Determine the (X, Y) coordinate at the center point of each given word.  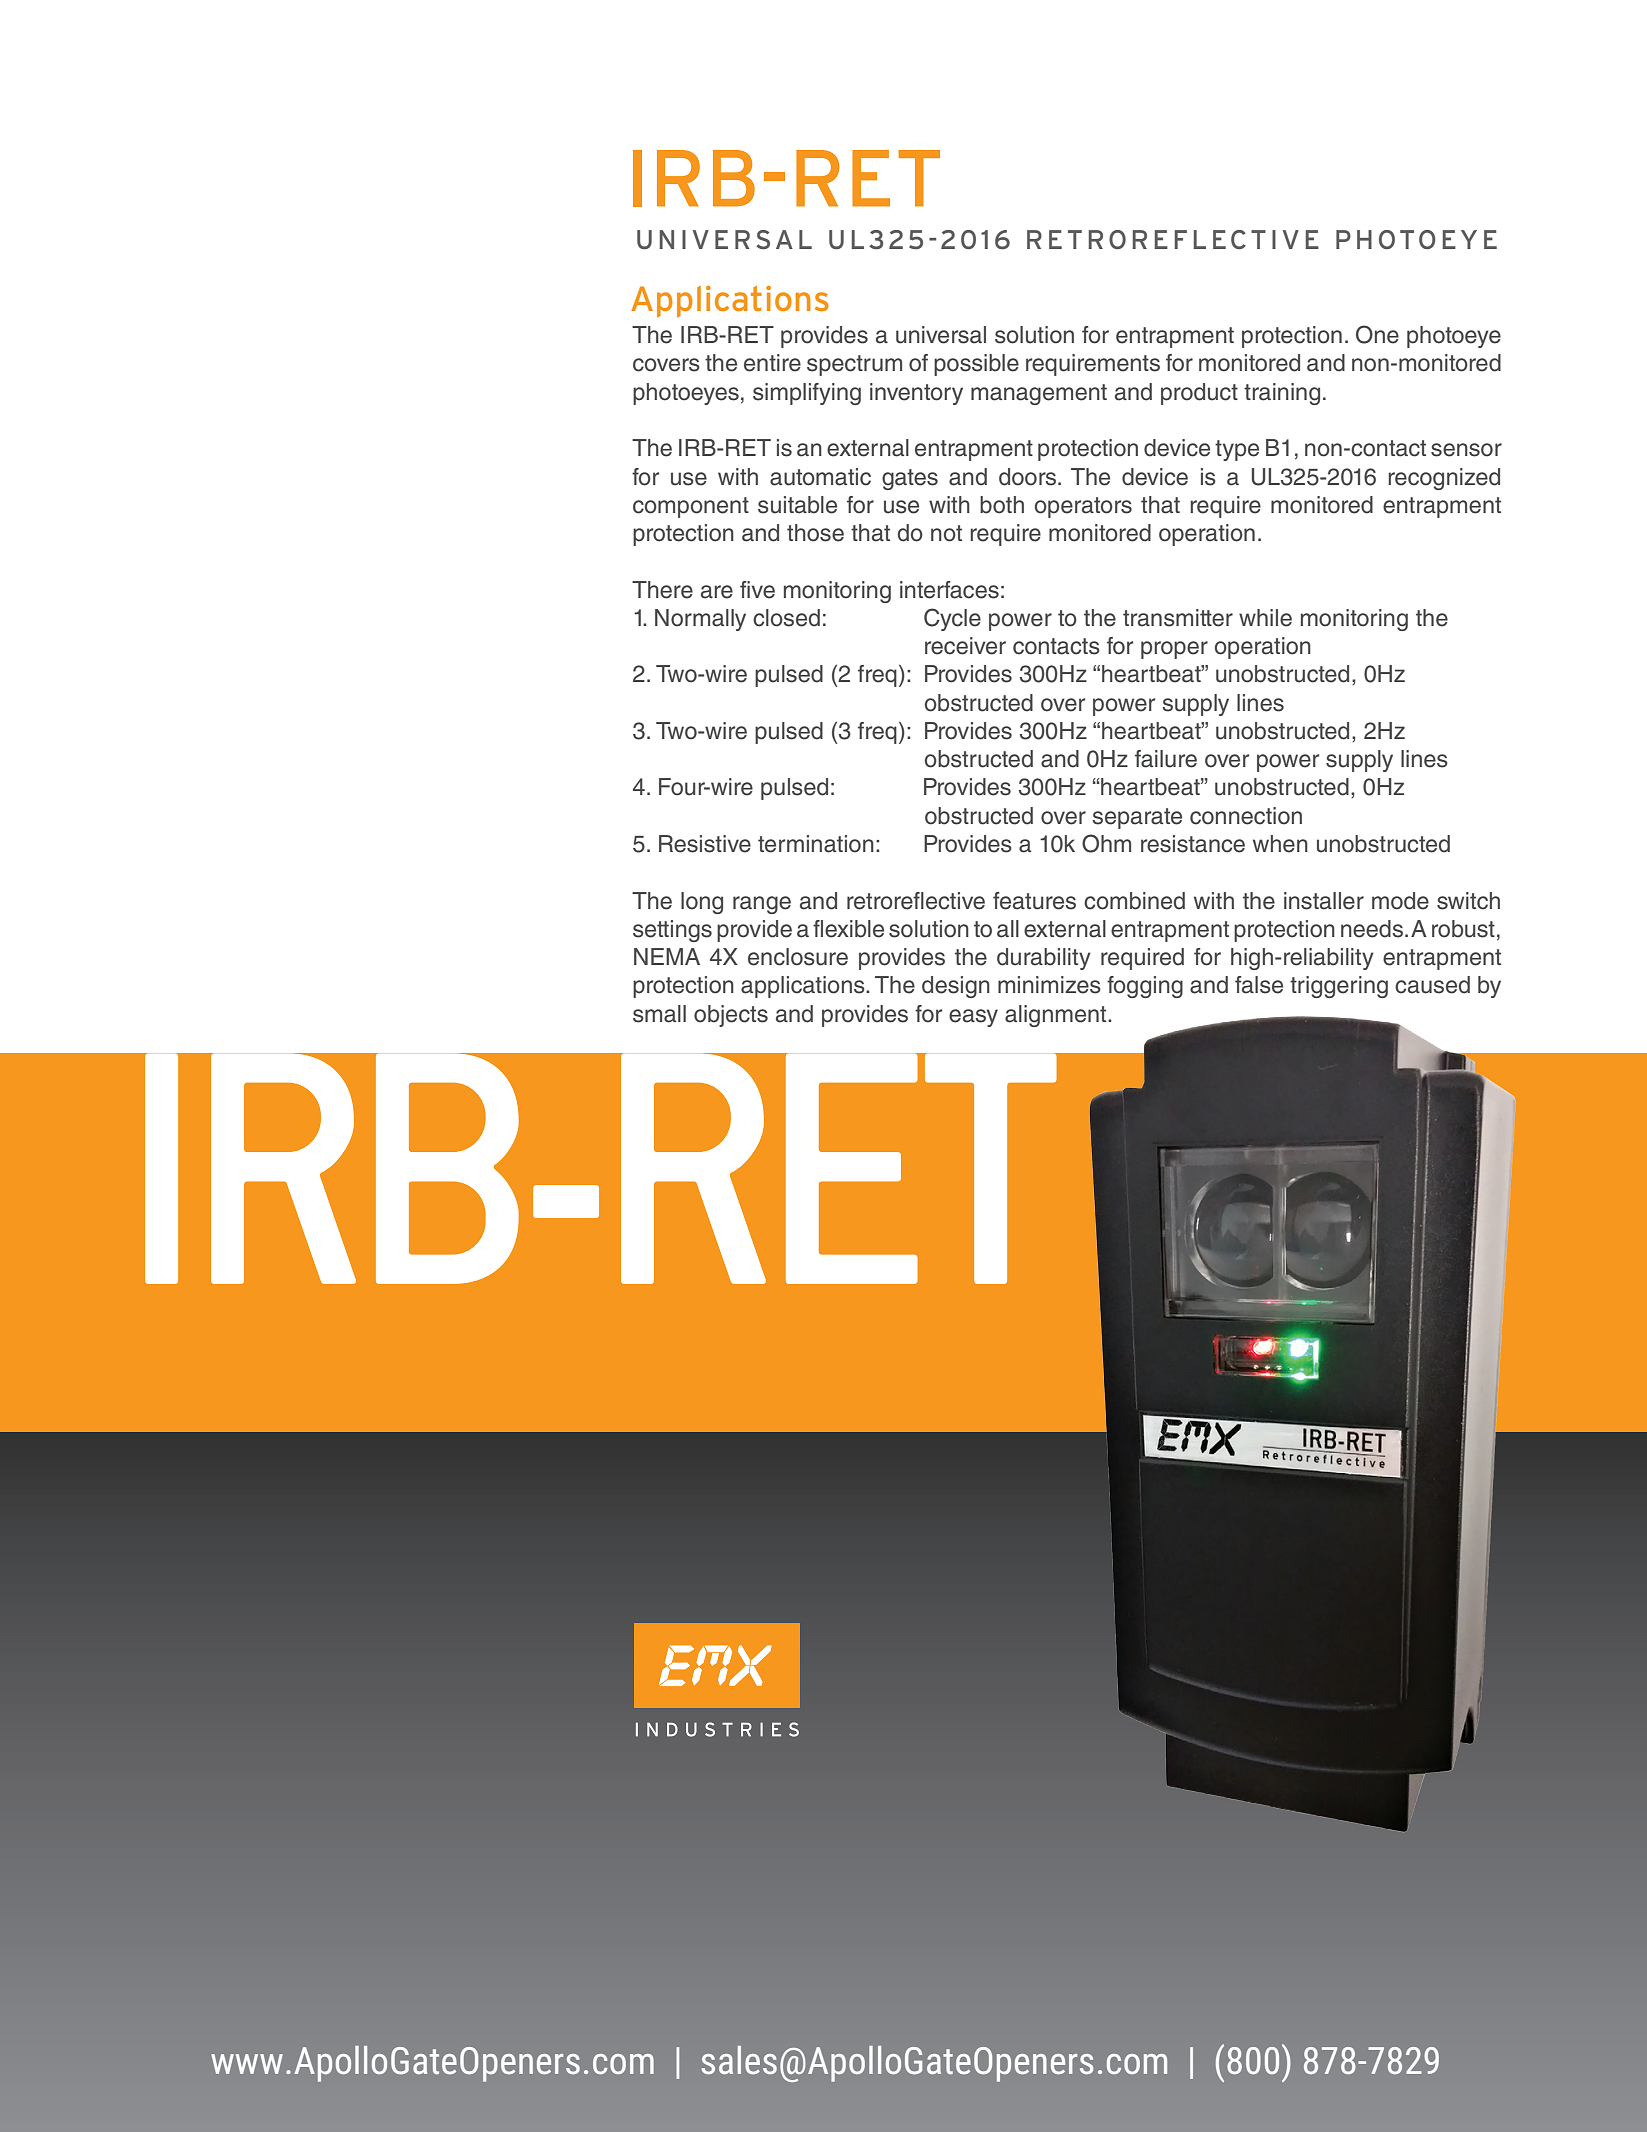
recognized (1444, 479)
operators (1083, 507)
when (1280, 844)
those (815, 533)
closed (786, 618)
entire (772, 363)
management (1039, 394)
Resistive (705, 844)
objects (731, 1016)
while (1265, 618)
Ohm (1106, 843)
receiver (965, 646)
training (1282, 394)
